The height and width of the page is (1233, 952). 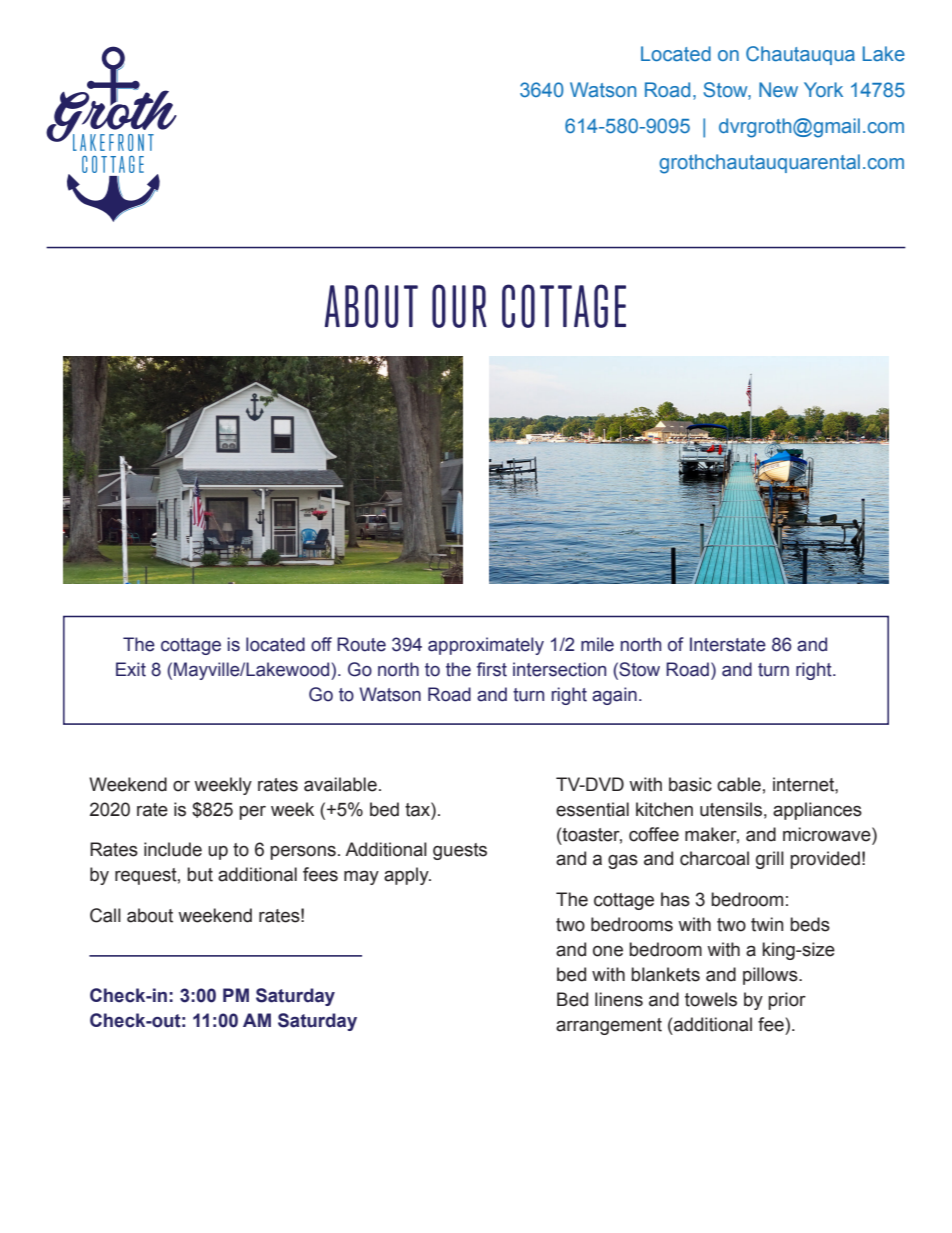 What do you see at coordinates (486, 646) in the page?
I see `approximately` at bounding box center [486, 646].
